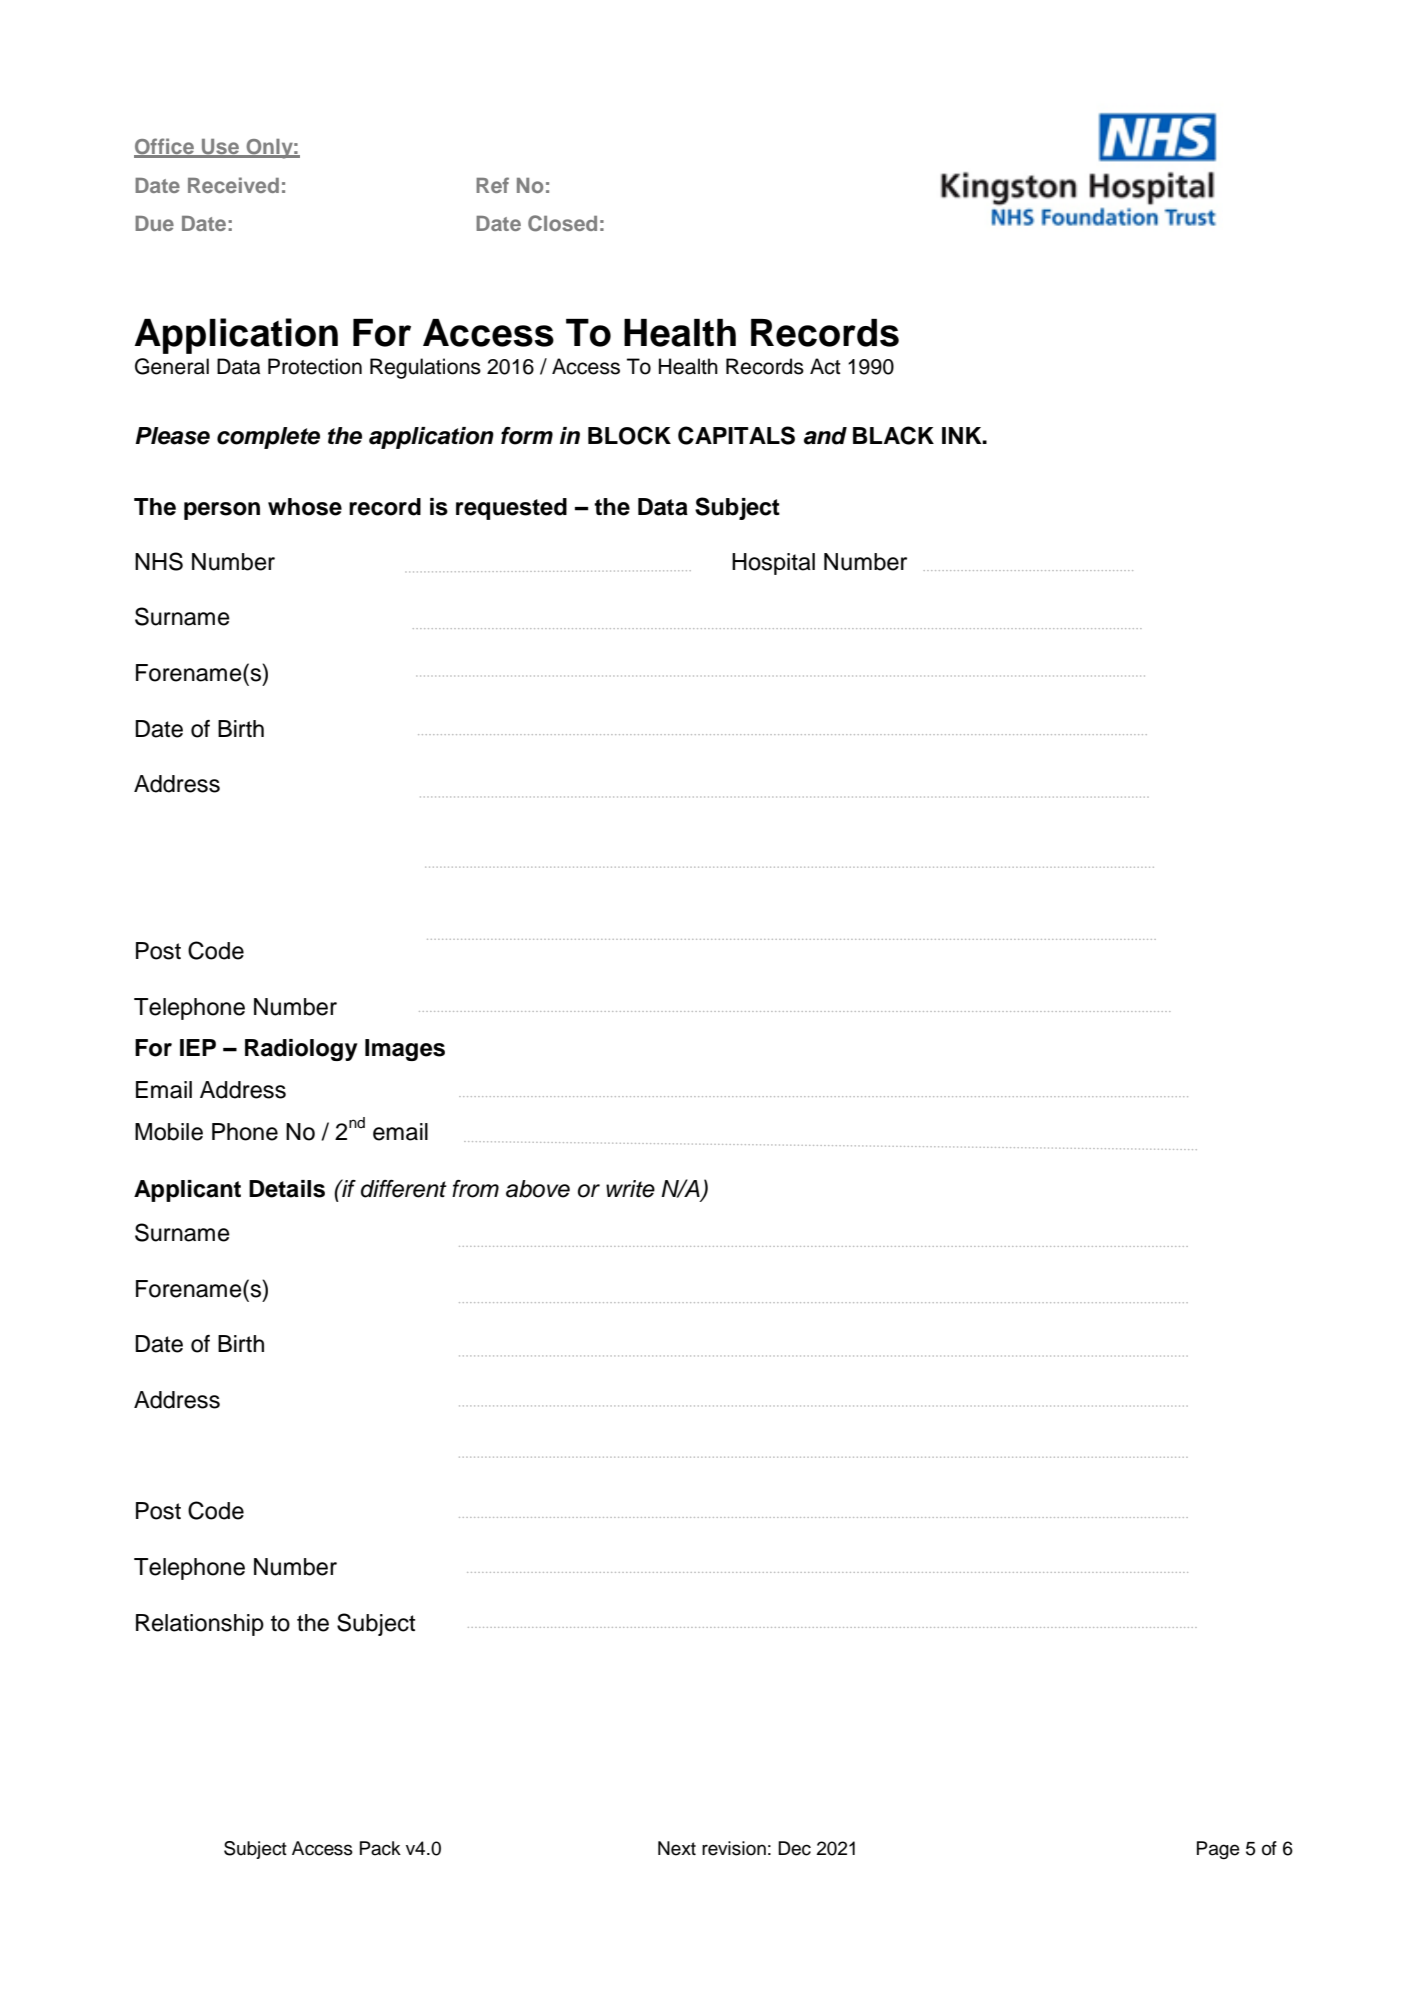  I want to click on Act, so click(825, 366).
